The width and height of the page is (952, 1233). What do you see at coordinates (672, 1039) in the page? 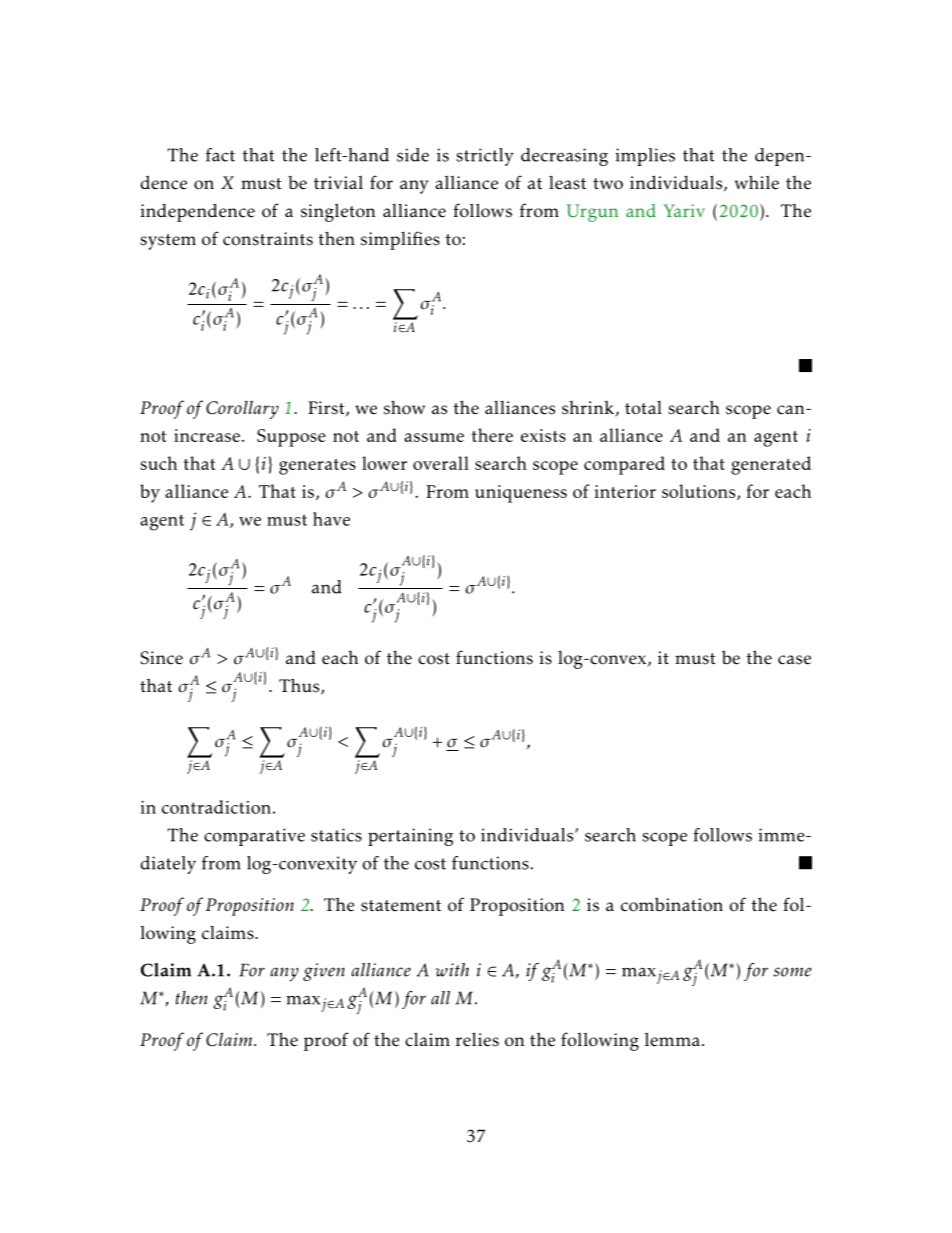
I see `lemma` at bounding box center [672, 1039].
